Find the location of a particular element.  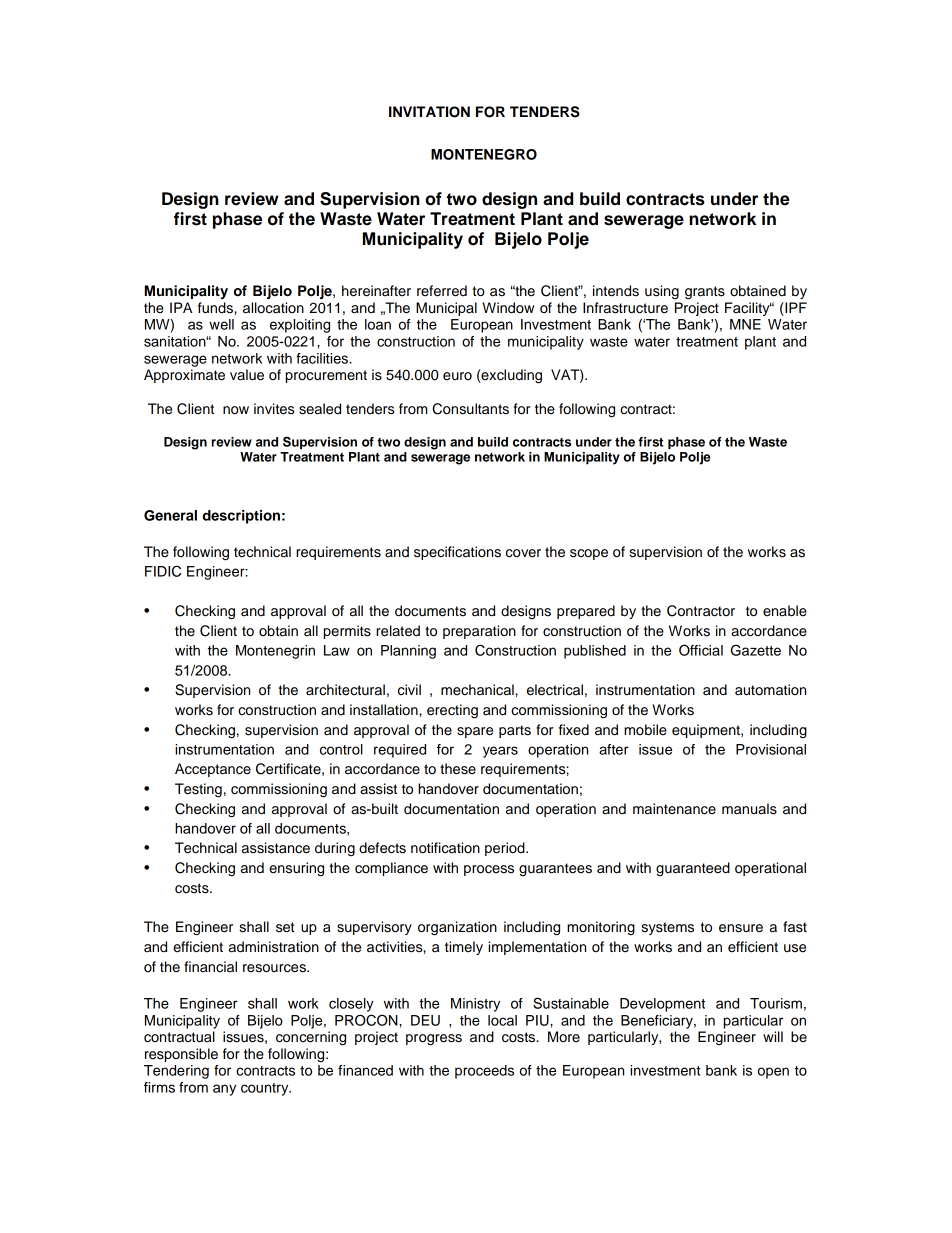

grants is located at coordinates (705, 293).
